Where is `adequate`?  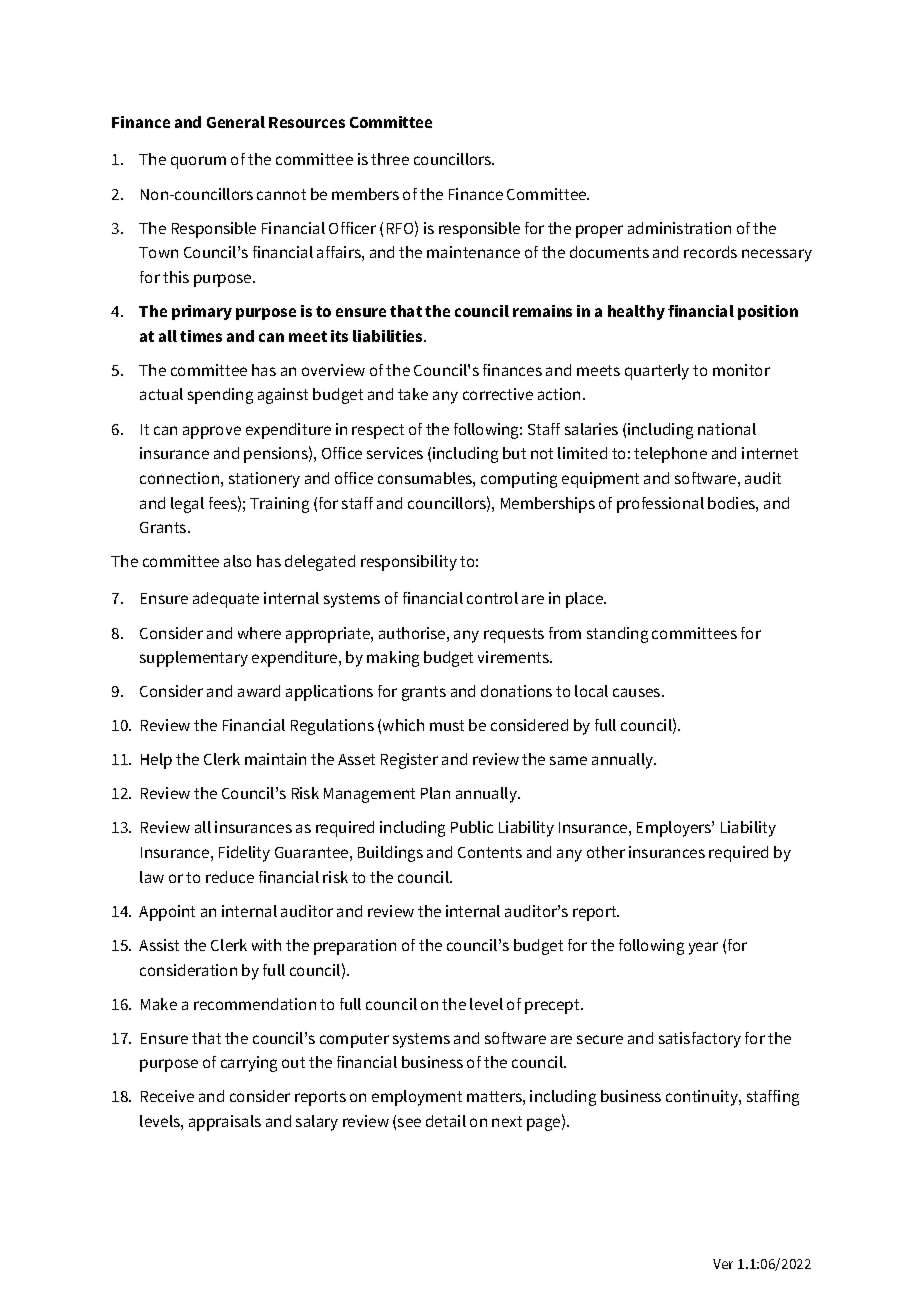
adequate is located at coordinates (226, 600).
